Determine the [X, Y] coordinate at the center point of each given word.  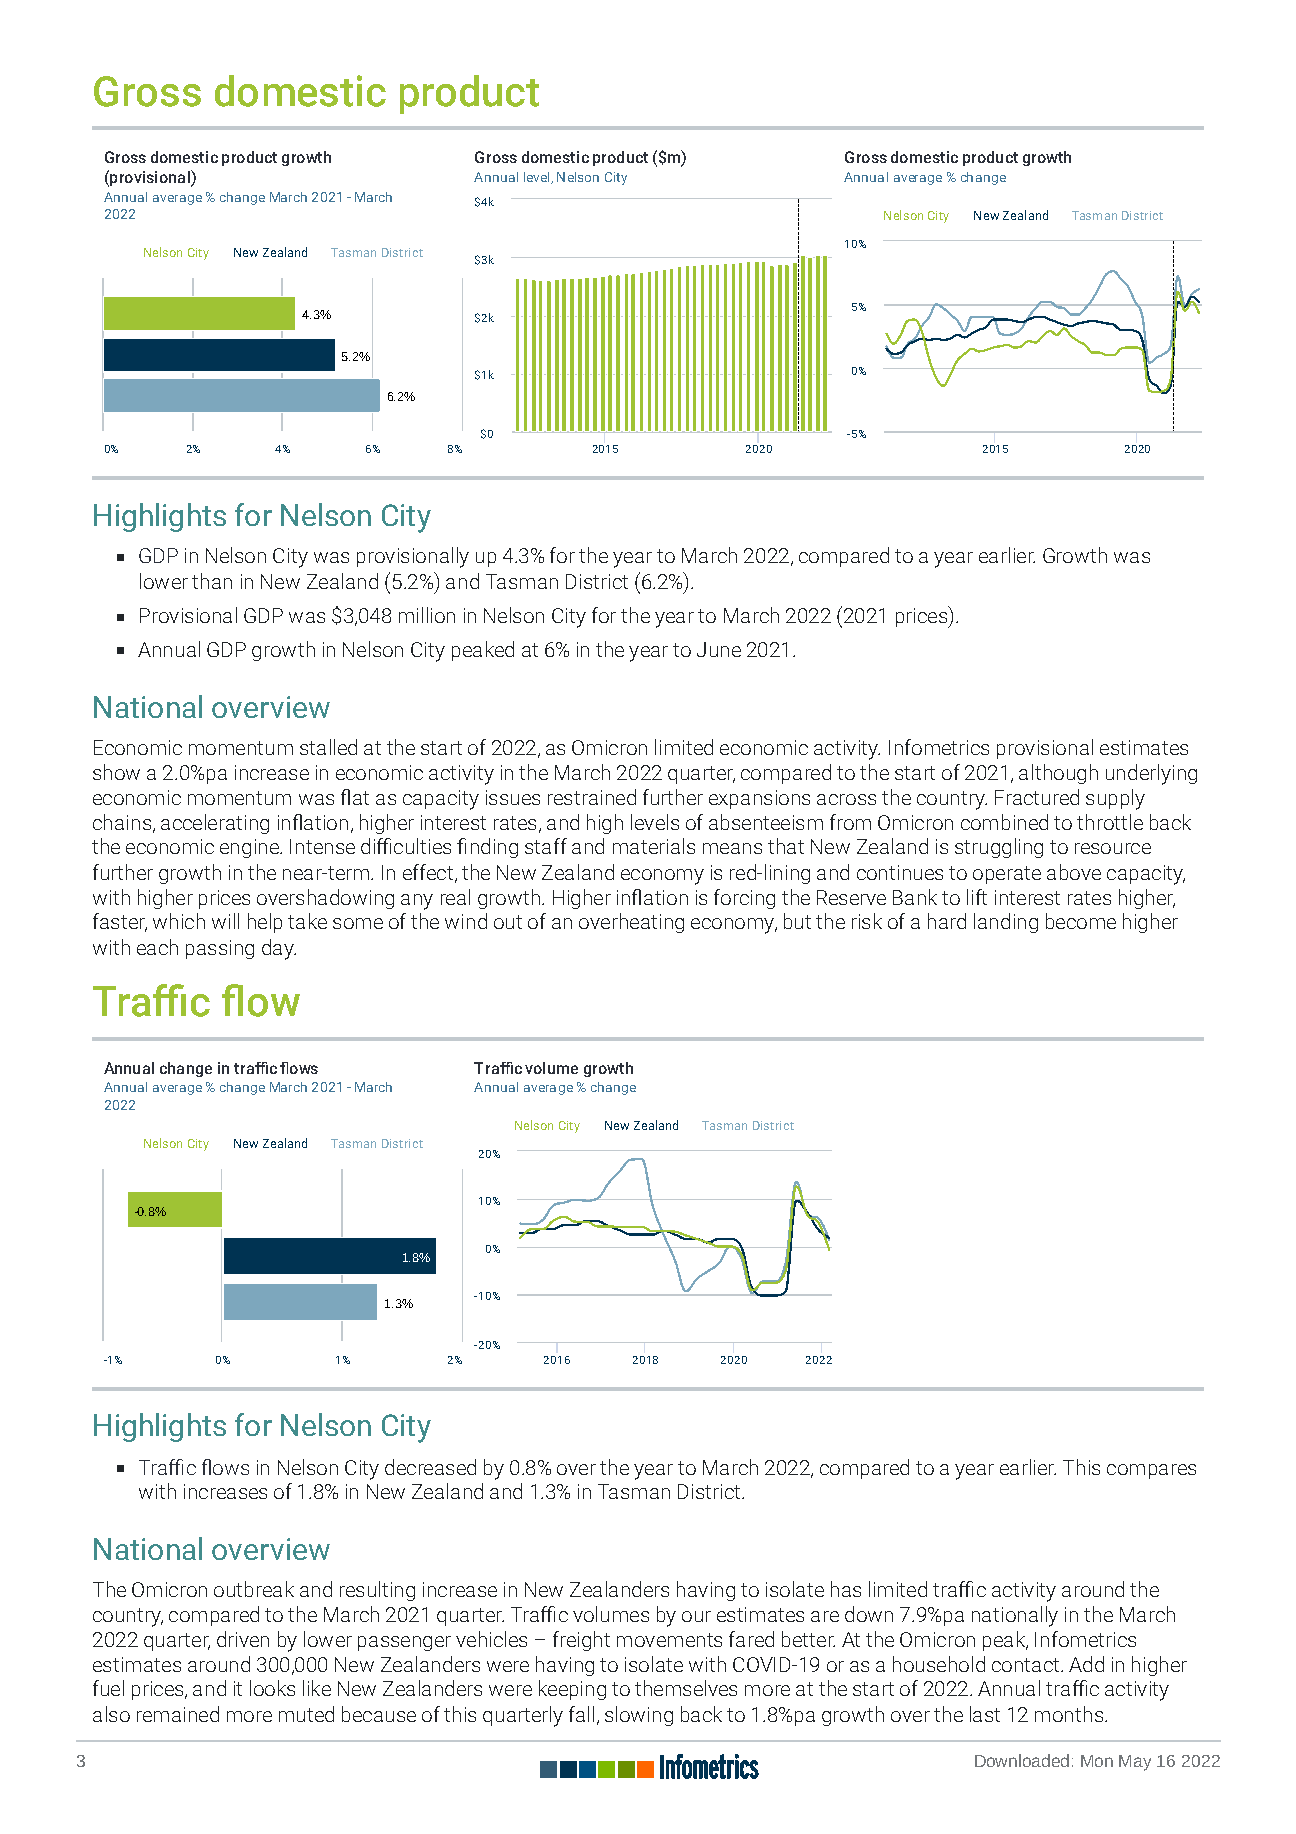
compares [1151, 1471]
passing [220, 949]
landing [1006, 923]
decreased [430, 1467]
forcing [744, 899]
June [719, 649]
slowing [639, 1716]
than [212, 581]
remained [178, 1714]
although [1058, 774]
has [846, 1589]
